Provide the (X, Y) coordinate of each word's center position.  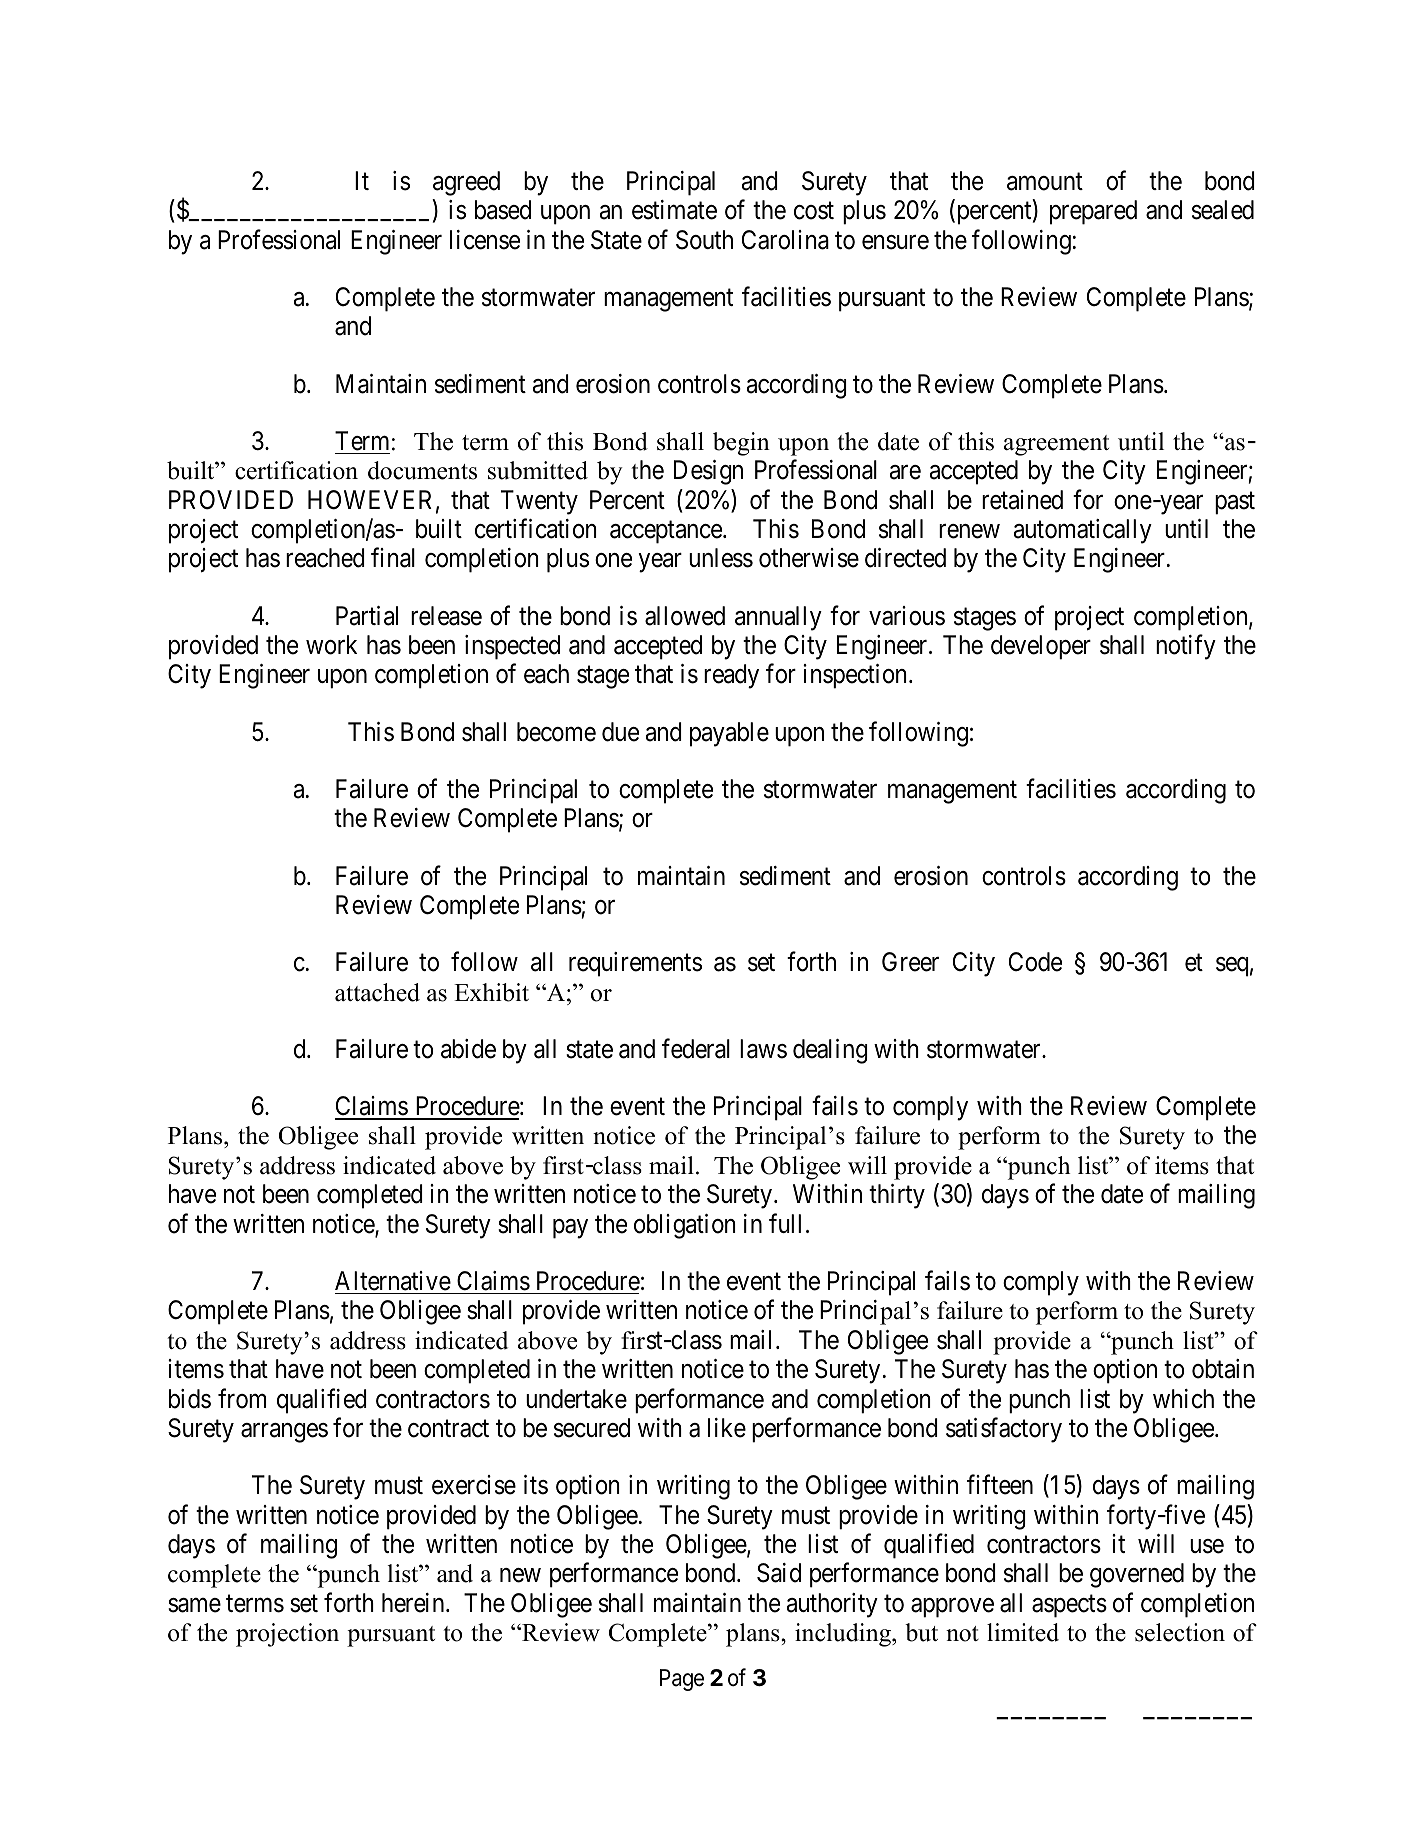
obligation (685, 1226)
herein (414, 1603)
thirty (897, 1196)
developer (1041, 647)
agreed (466, 183)
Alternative (393, 1281)
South (704, 240)
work (331, 645)
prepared (1093, 212)
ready (731, 676)
